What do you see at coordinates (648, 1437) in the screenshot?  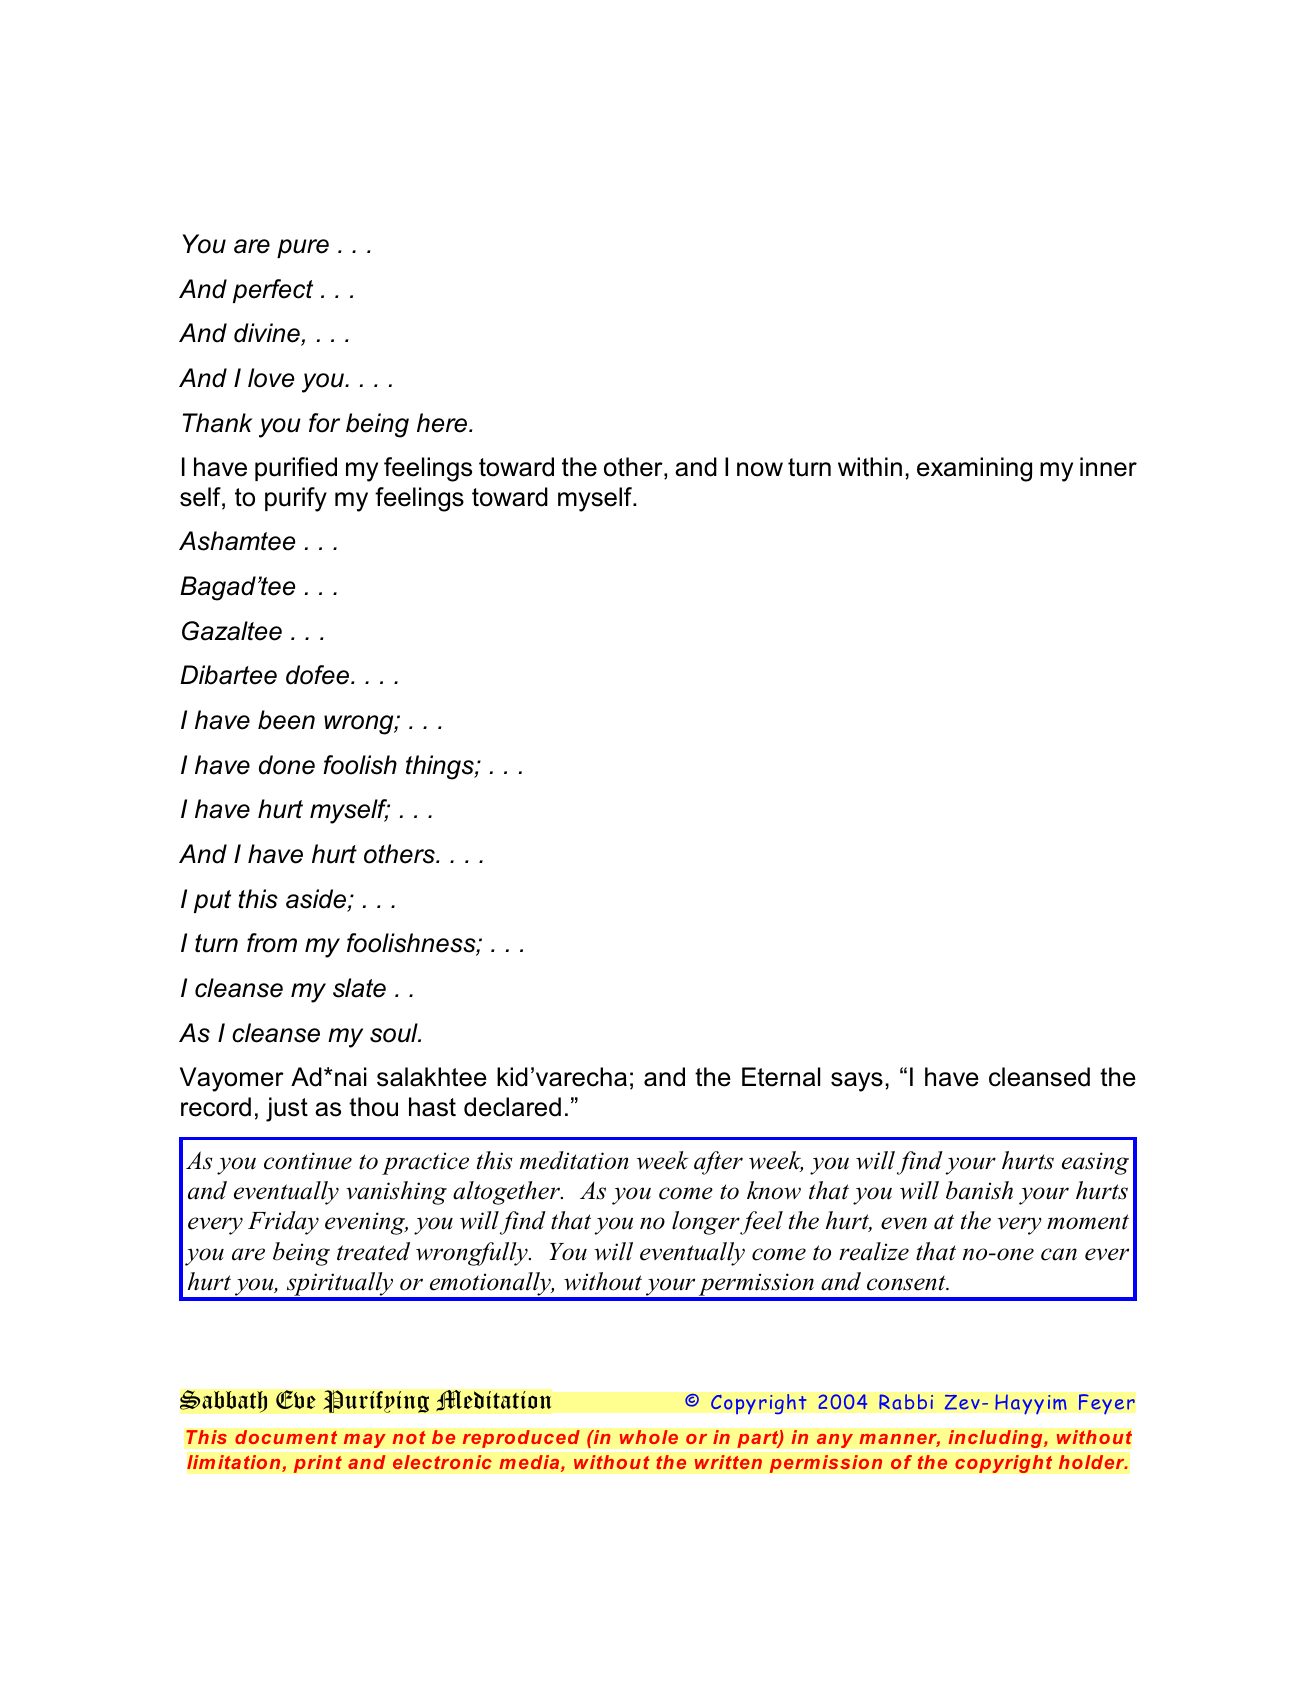 I see `whole` at bounding box center [648, 1437].
